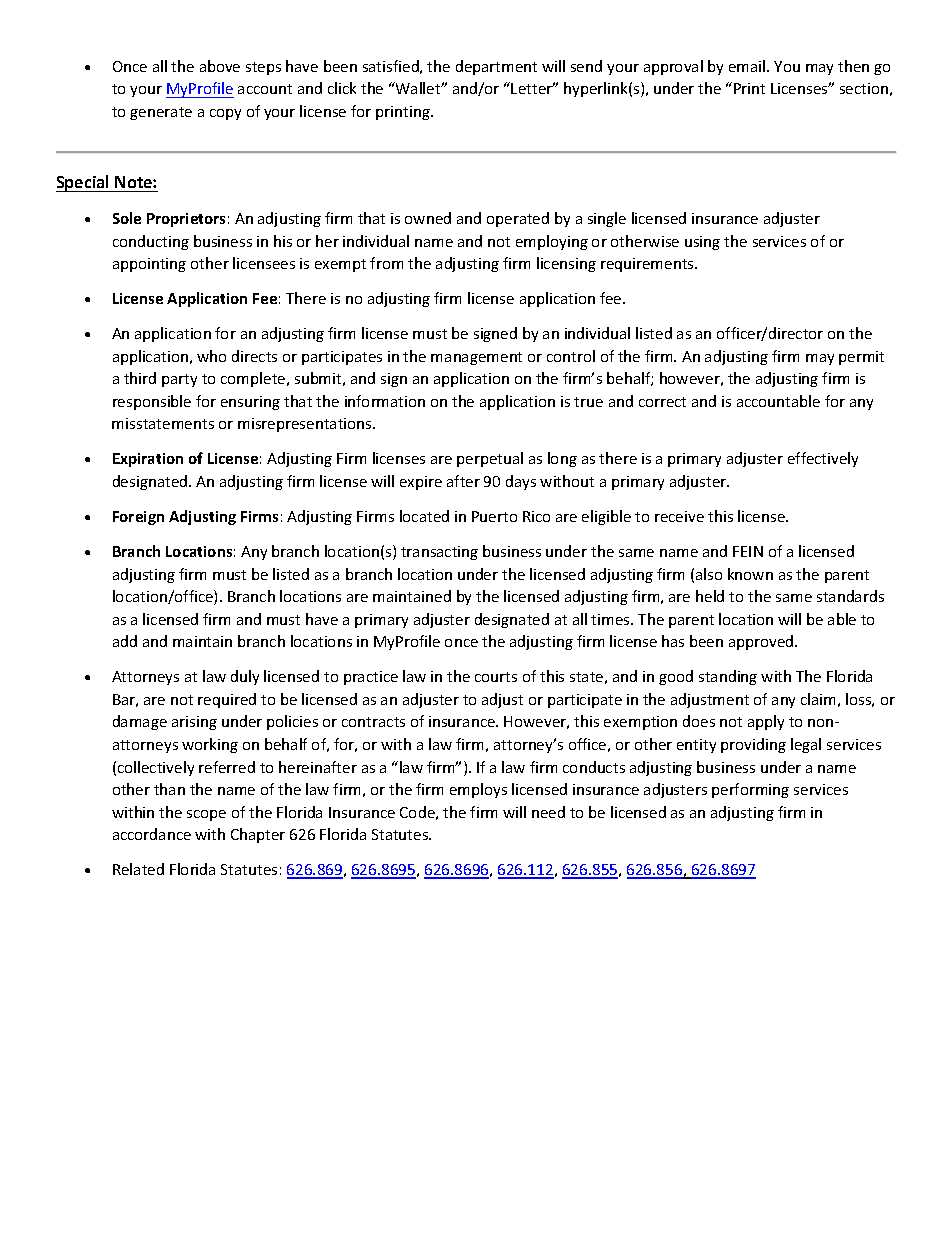 This screenshot has height=1233, width=952. What do you see at coordinates (439, 553) in the screenshot?
I see `transacting` at bounding box center [439, 553].
